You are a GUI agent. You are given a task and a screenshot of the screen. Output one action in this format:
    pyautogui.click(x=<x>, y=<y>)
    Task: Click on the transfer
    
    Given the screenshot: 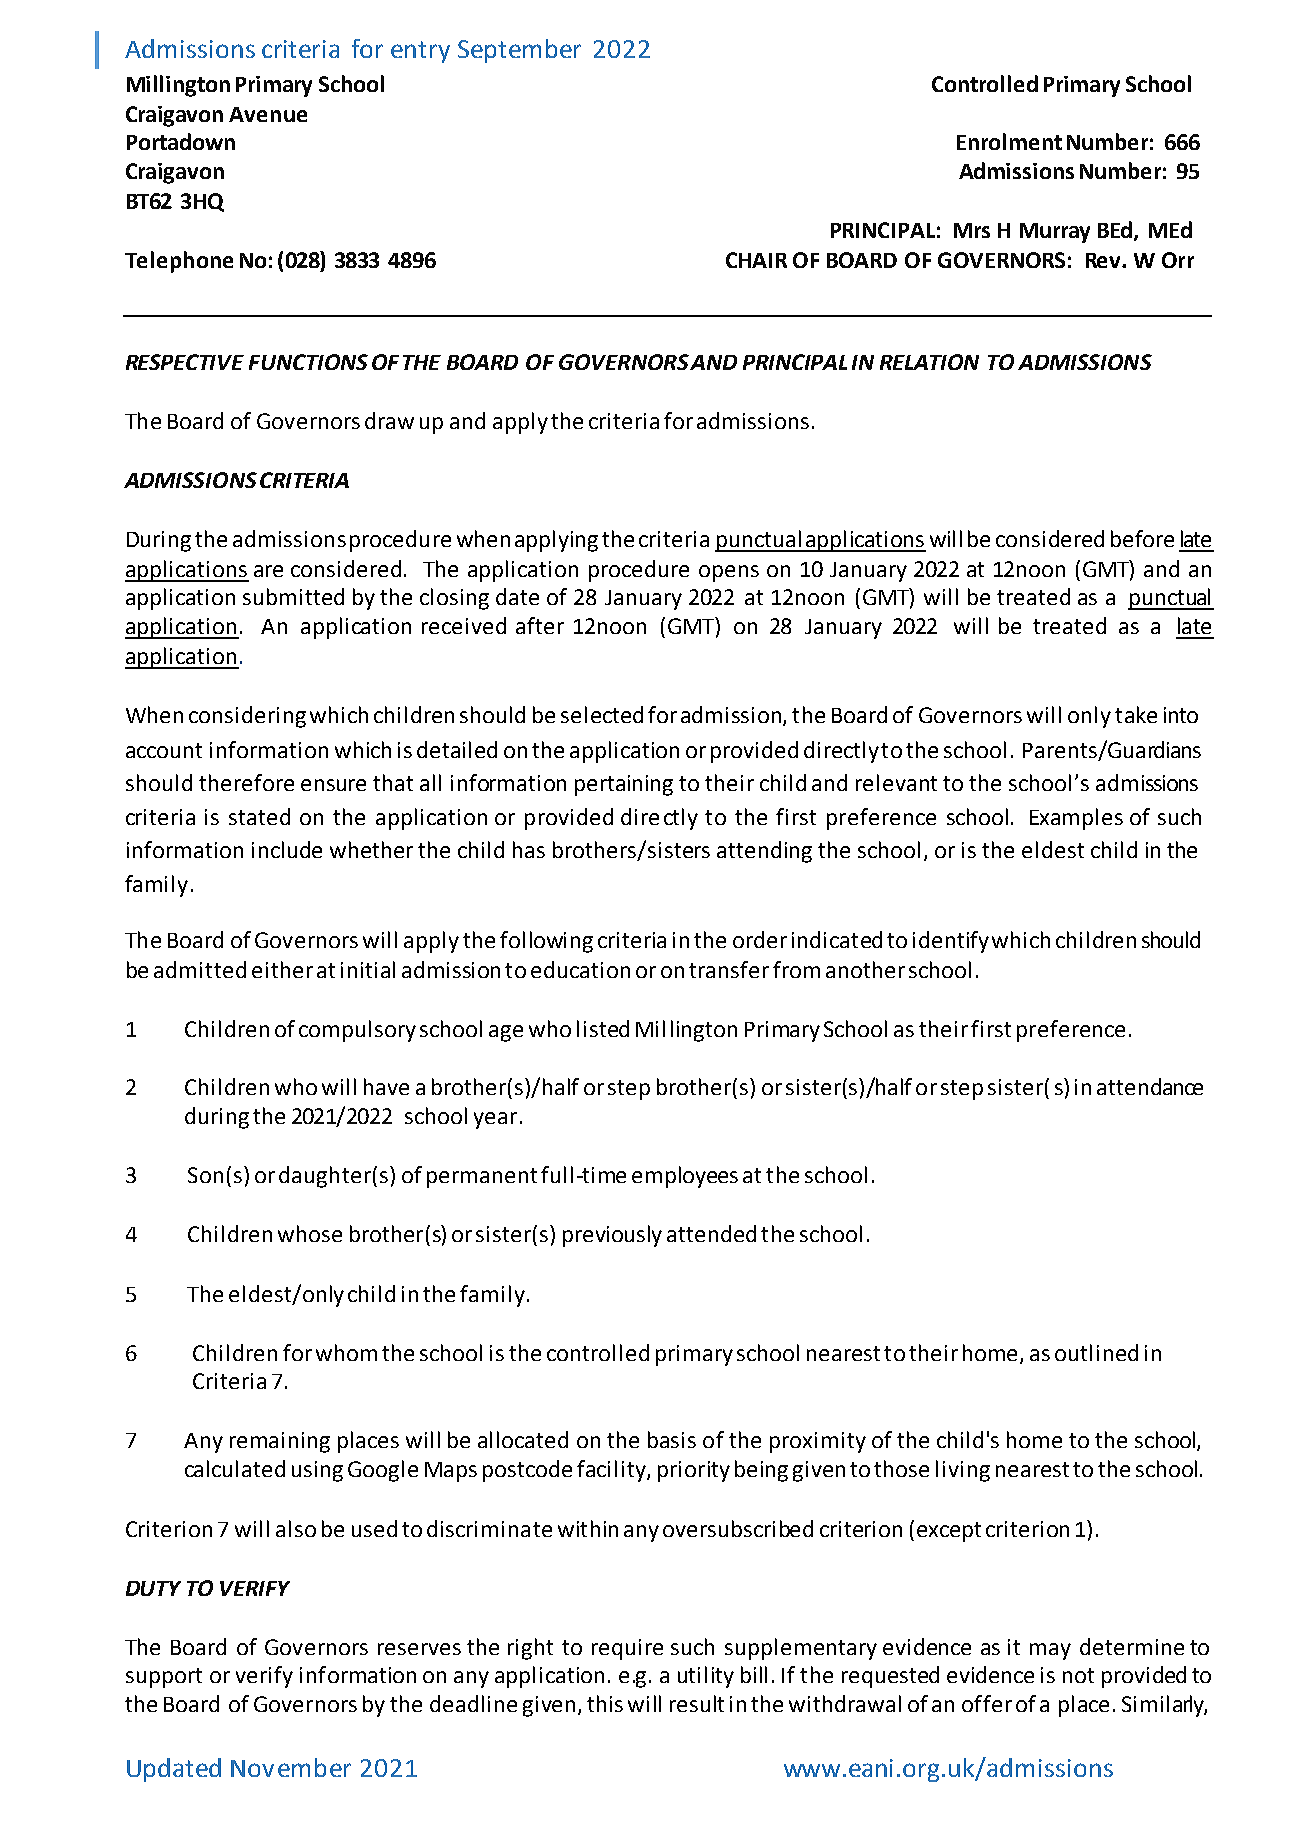 What is the action you would take?
    pyautogui.click(x=729, y=969)
